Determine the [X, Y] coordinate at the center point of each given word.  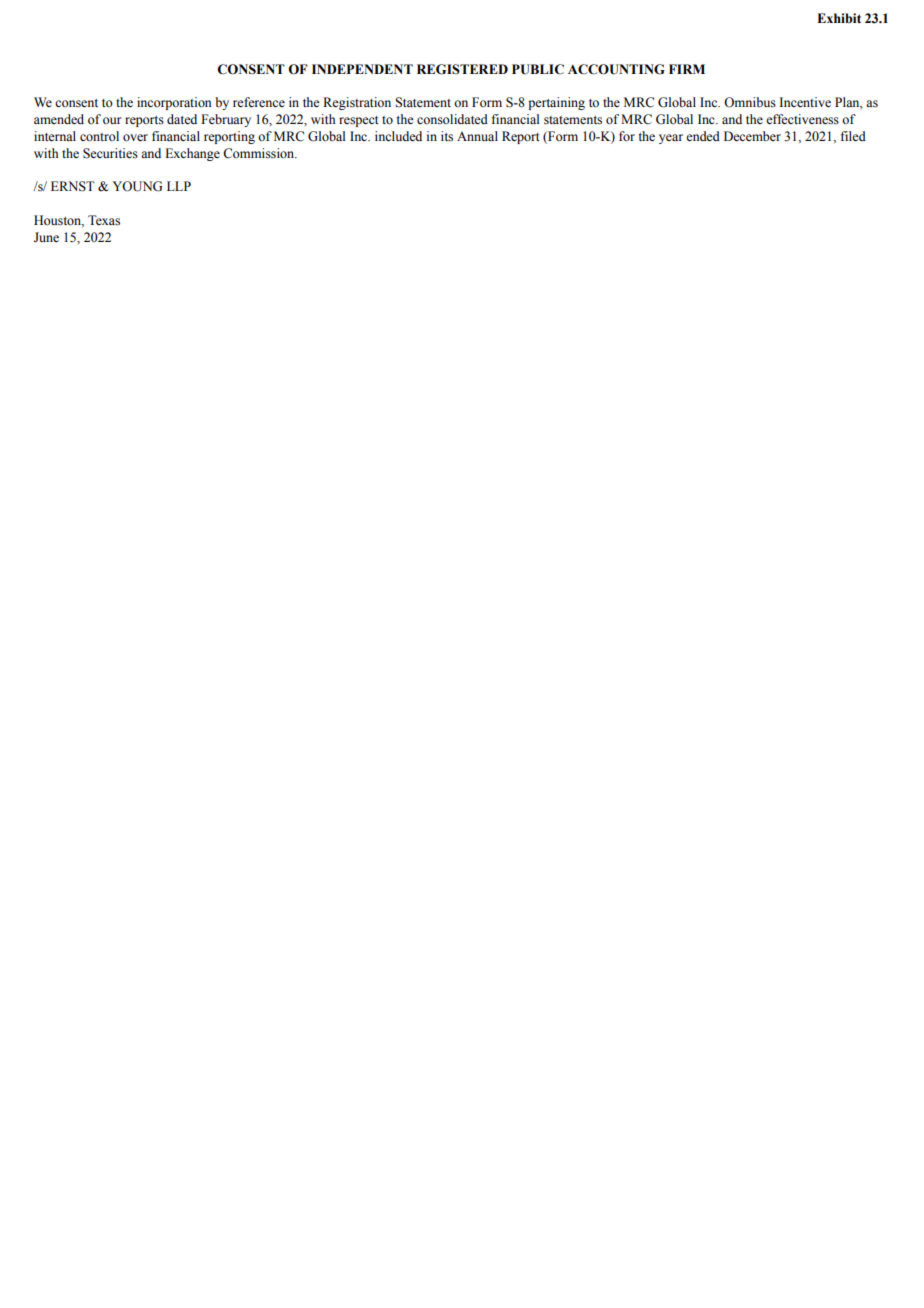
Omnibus [750, 102]
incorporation [174, 103]
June [46, 237]
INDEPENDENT [362, 69]
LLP [179, 186]
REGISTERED [462, 69]
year [671, 139]
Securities [110, 153]
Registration [357, 103]
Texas [104, 220]
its [447, 136]
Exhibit [839, 18]
